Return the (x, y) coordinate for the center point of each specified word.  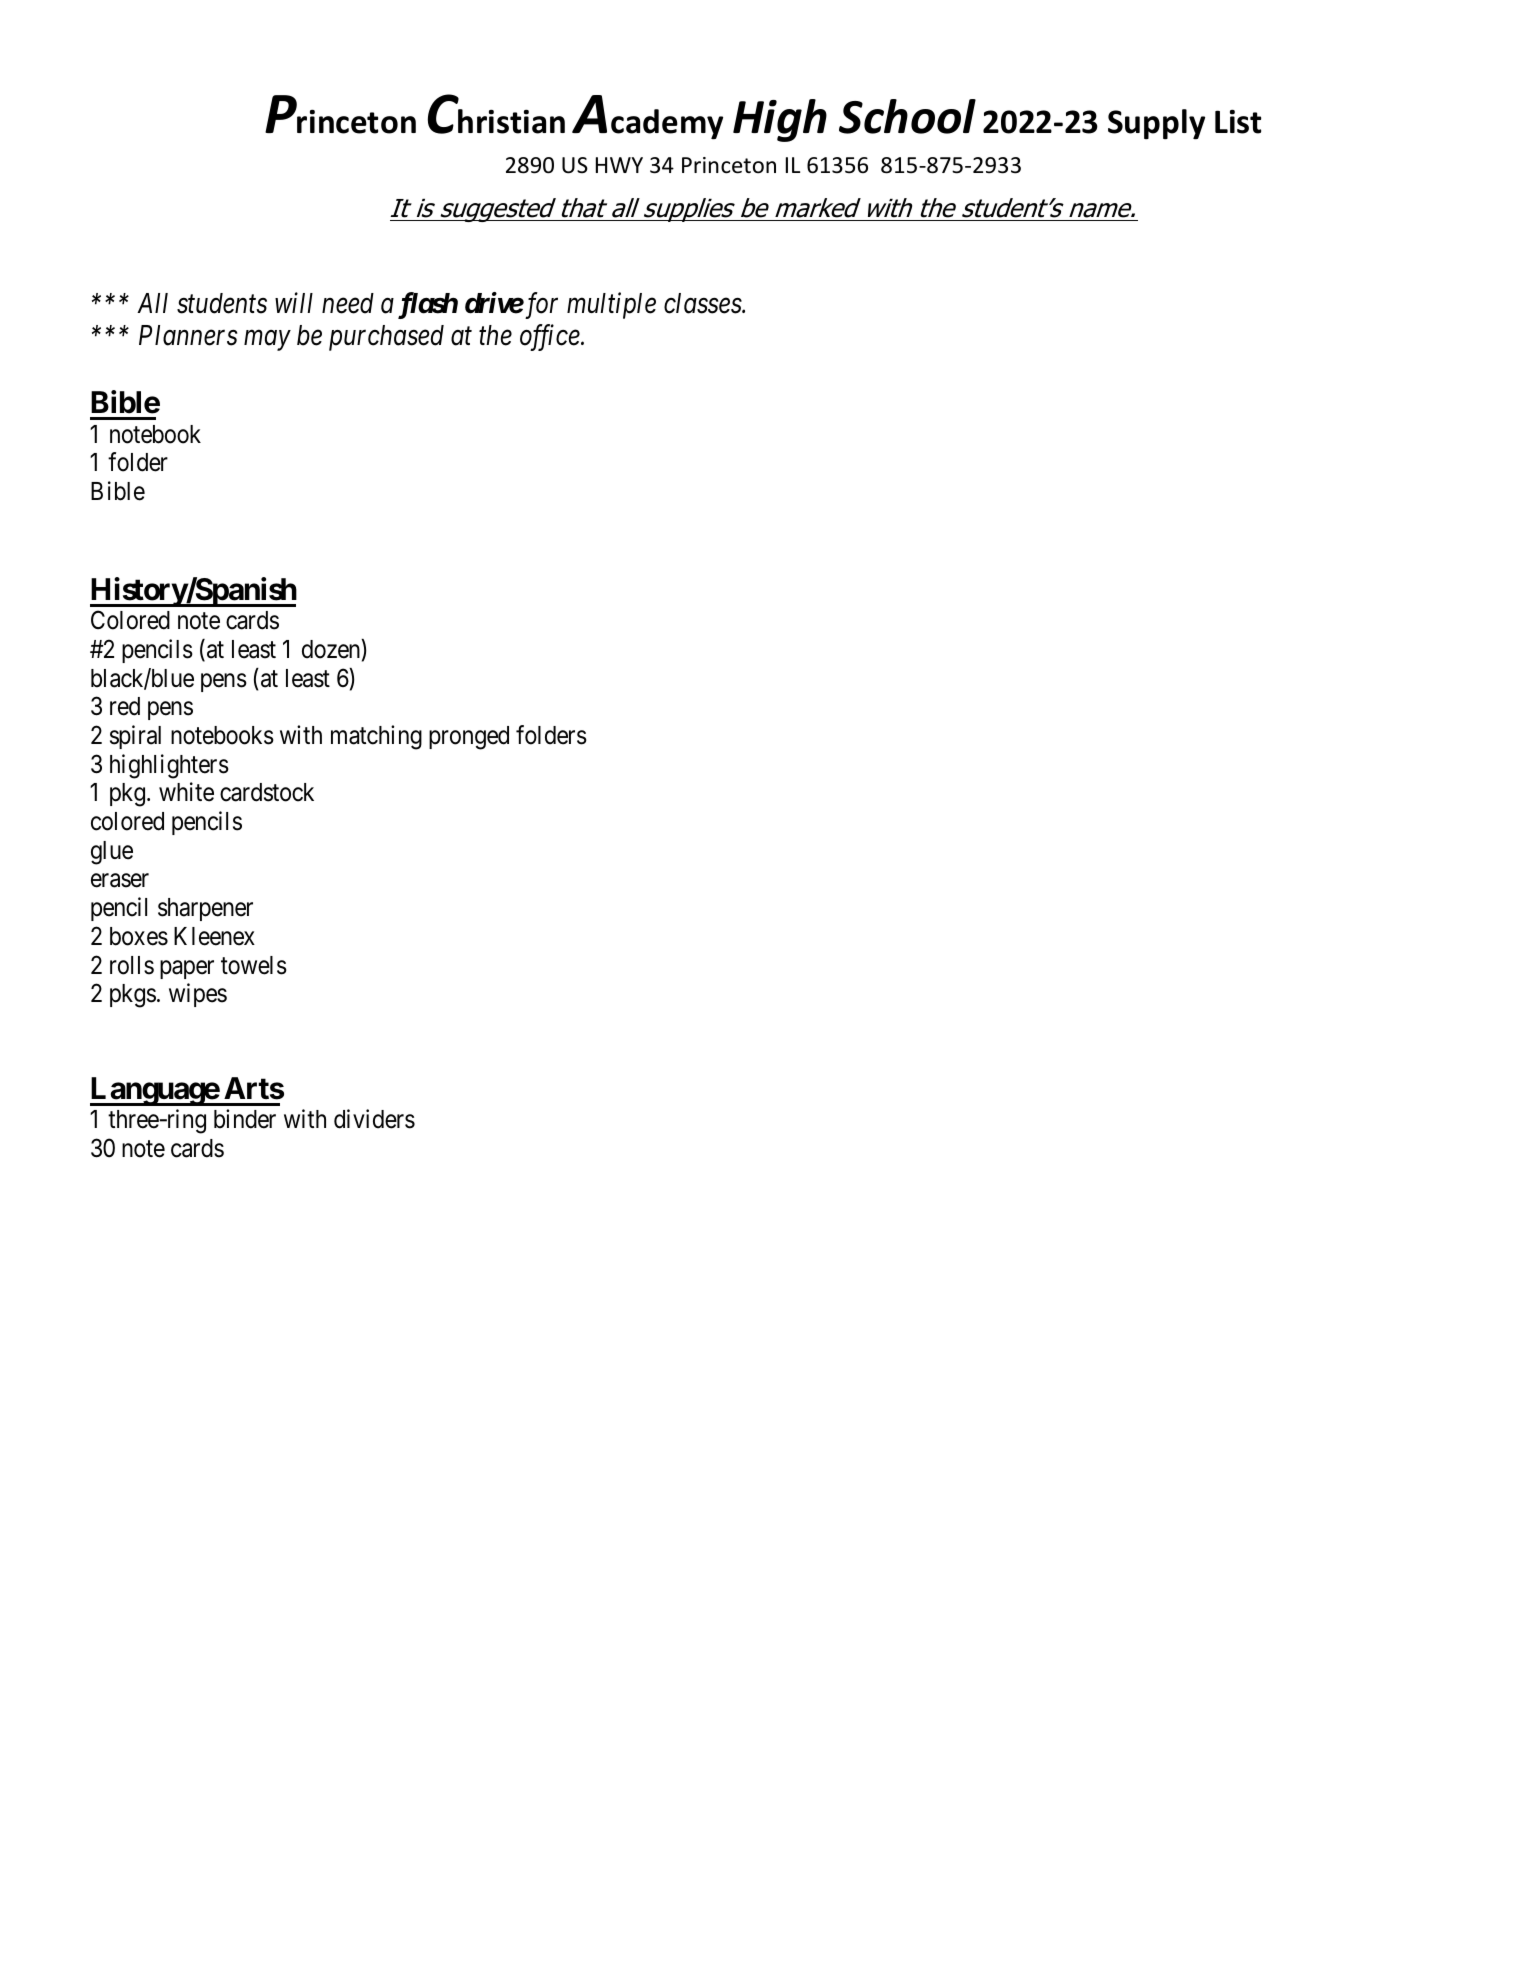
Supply (1156, 124)
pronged (469, 738)
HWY (619, 165)
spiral (135, 737)
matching (376, 737)
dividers (374, 1119)
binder (245, 1119)
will (294, 302)
